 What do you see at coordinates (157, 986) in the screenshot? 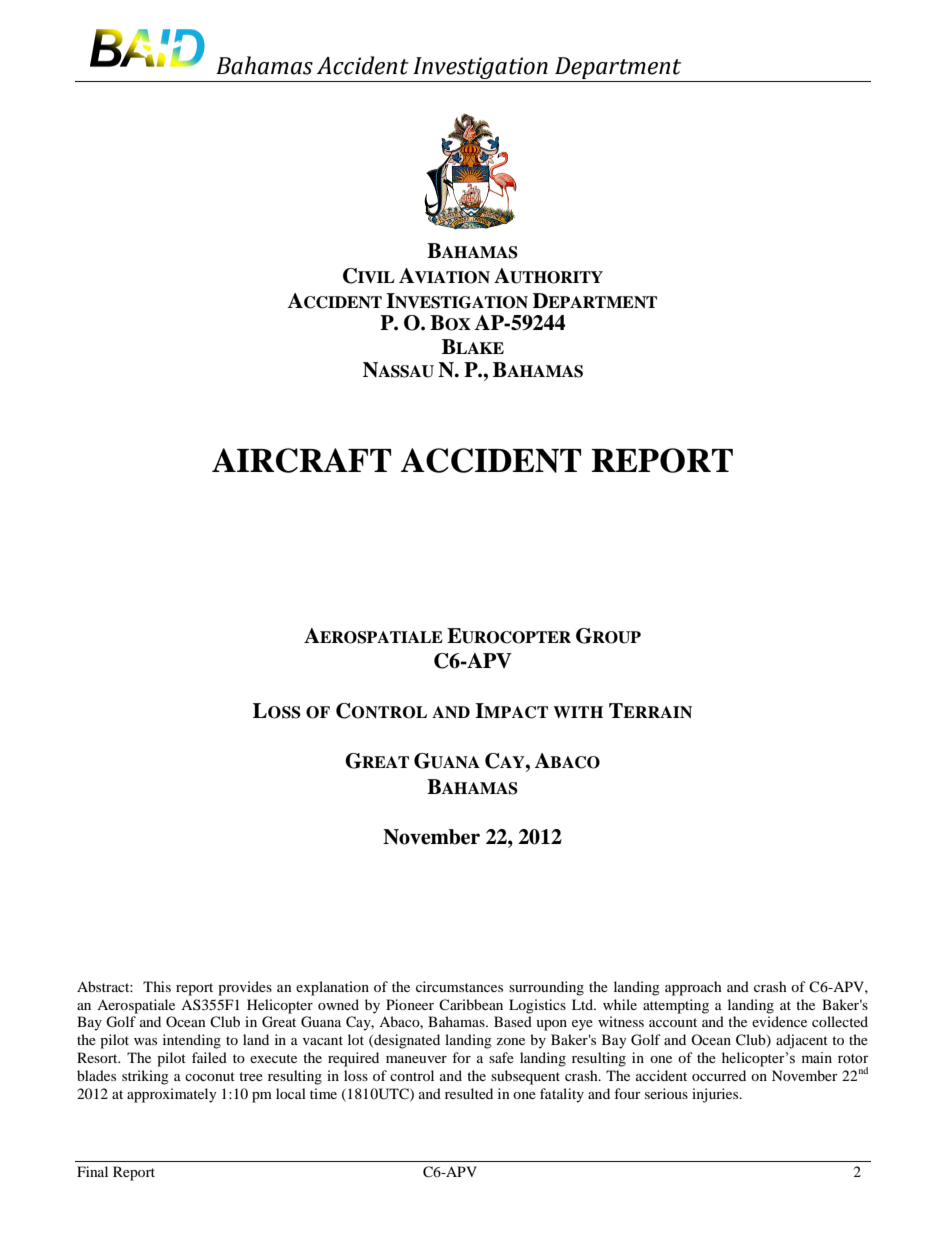
I see `This` at bounding box center [157, 986].
